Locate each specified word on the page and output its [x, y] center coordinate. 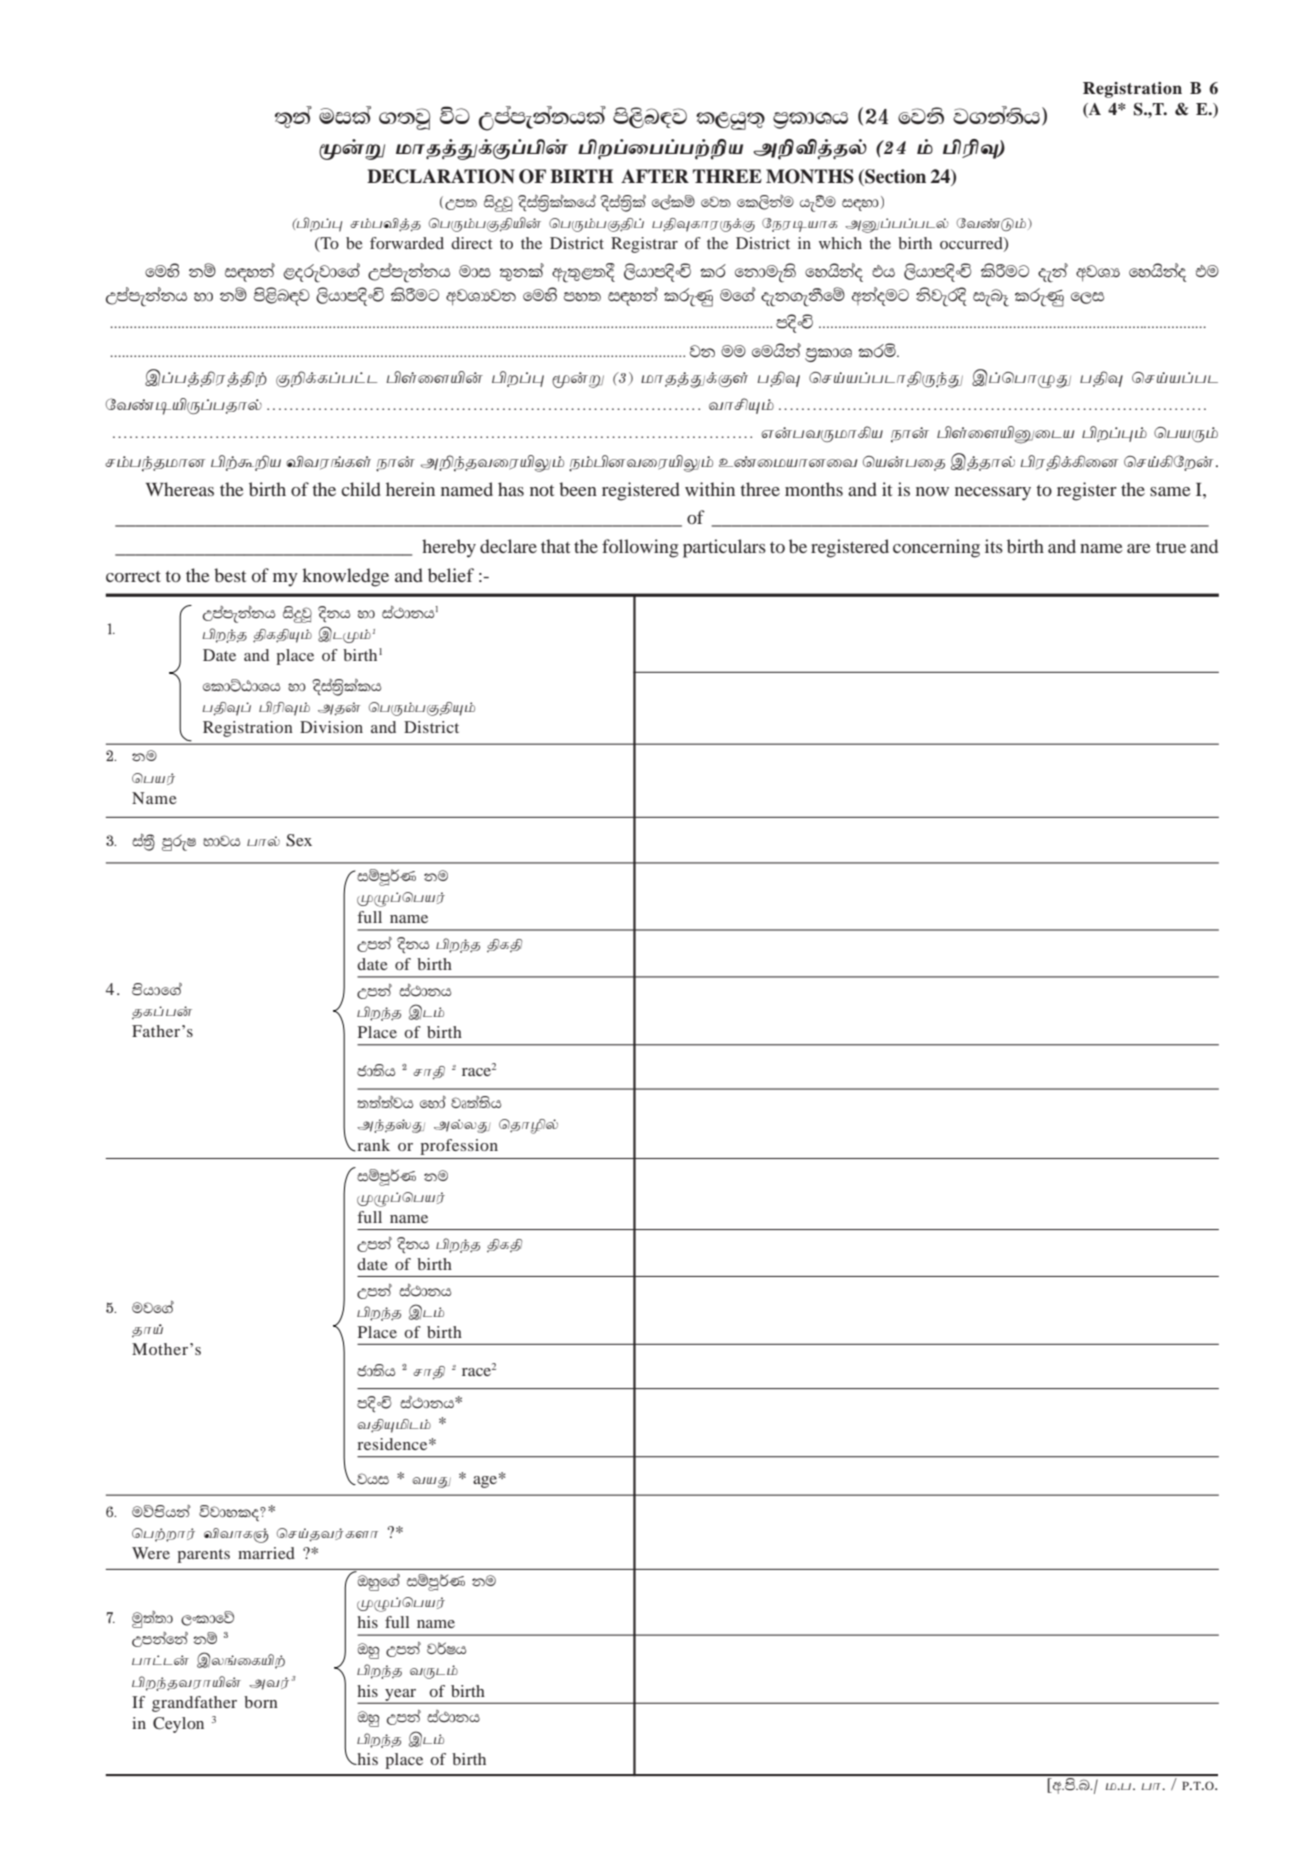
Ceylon [178, 1725]
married [266, 1553]
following [640, 548]
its [994, 546]
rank [372, 1145]
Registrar [644, 245]
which [840, 243]
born [261, 1702]
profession [459, 1147]
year [400, 1696]
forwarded [407, 243]
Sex [299, 840]
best [230, 575]
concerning [936, 548]
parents [203, 1556]
